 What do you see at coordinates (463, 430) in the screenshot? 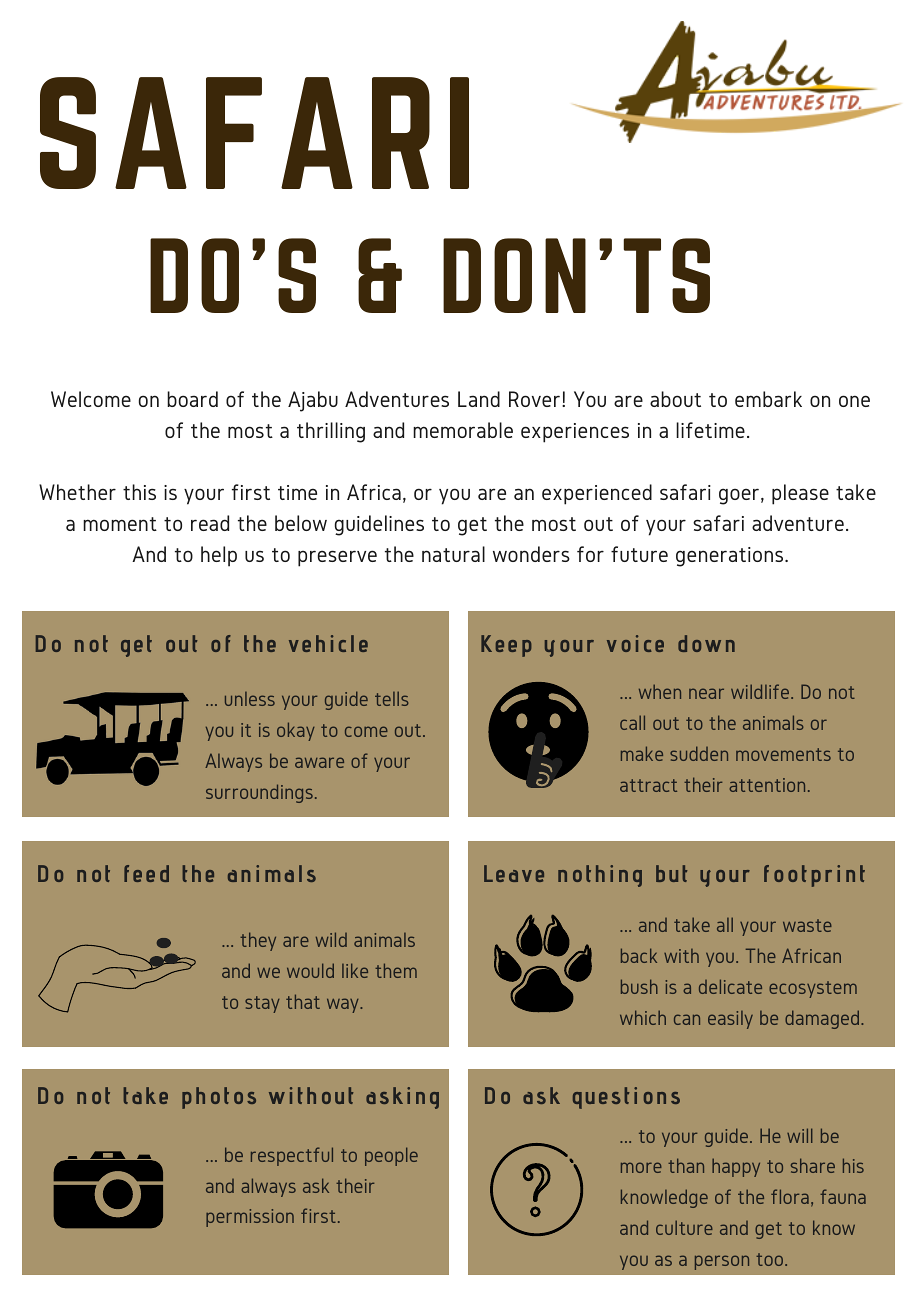
I see `memorable` at bounding box center [463, 430].
